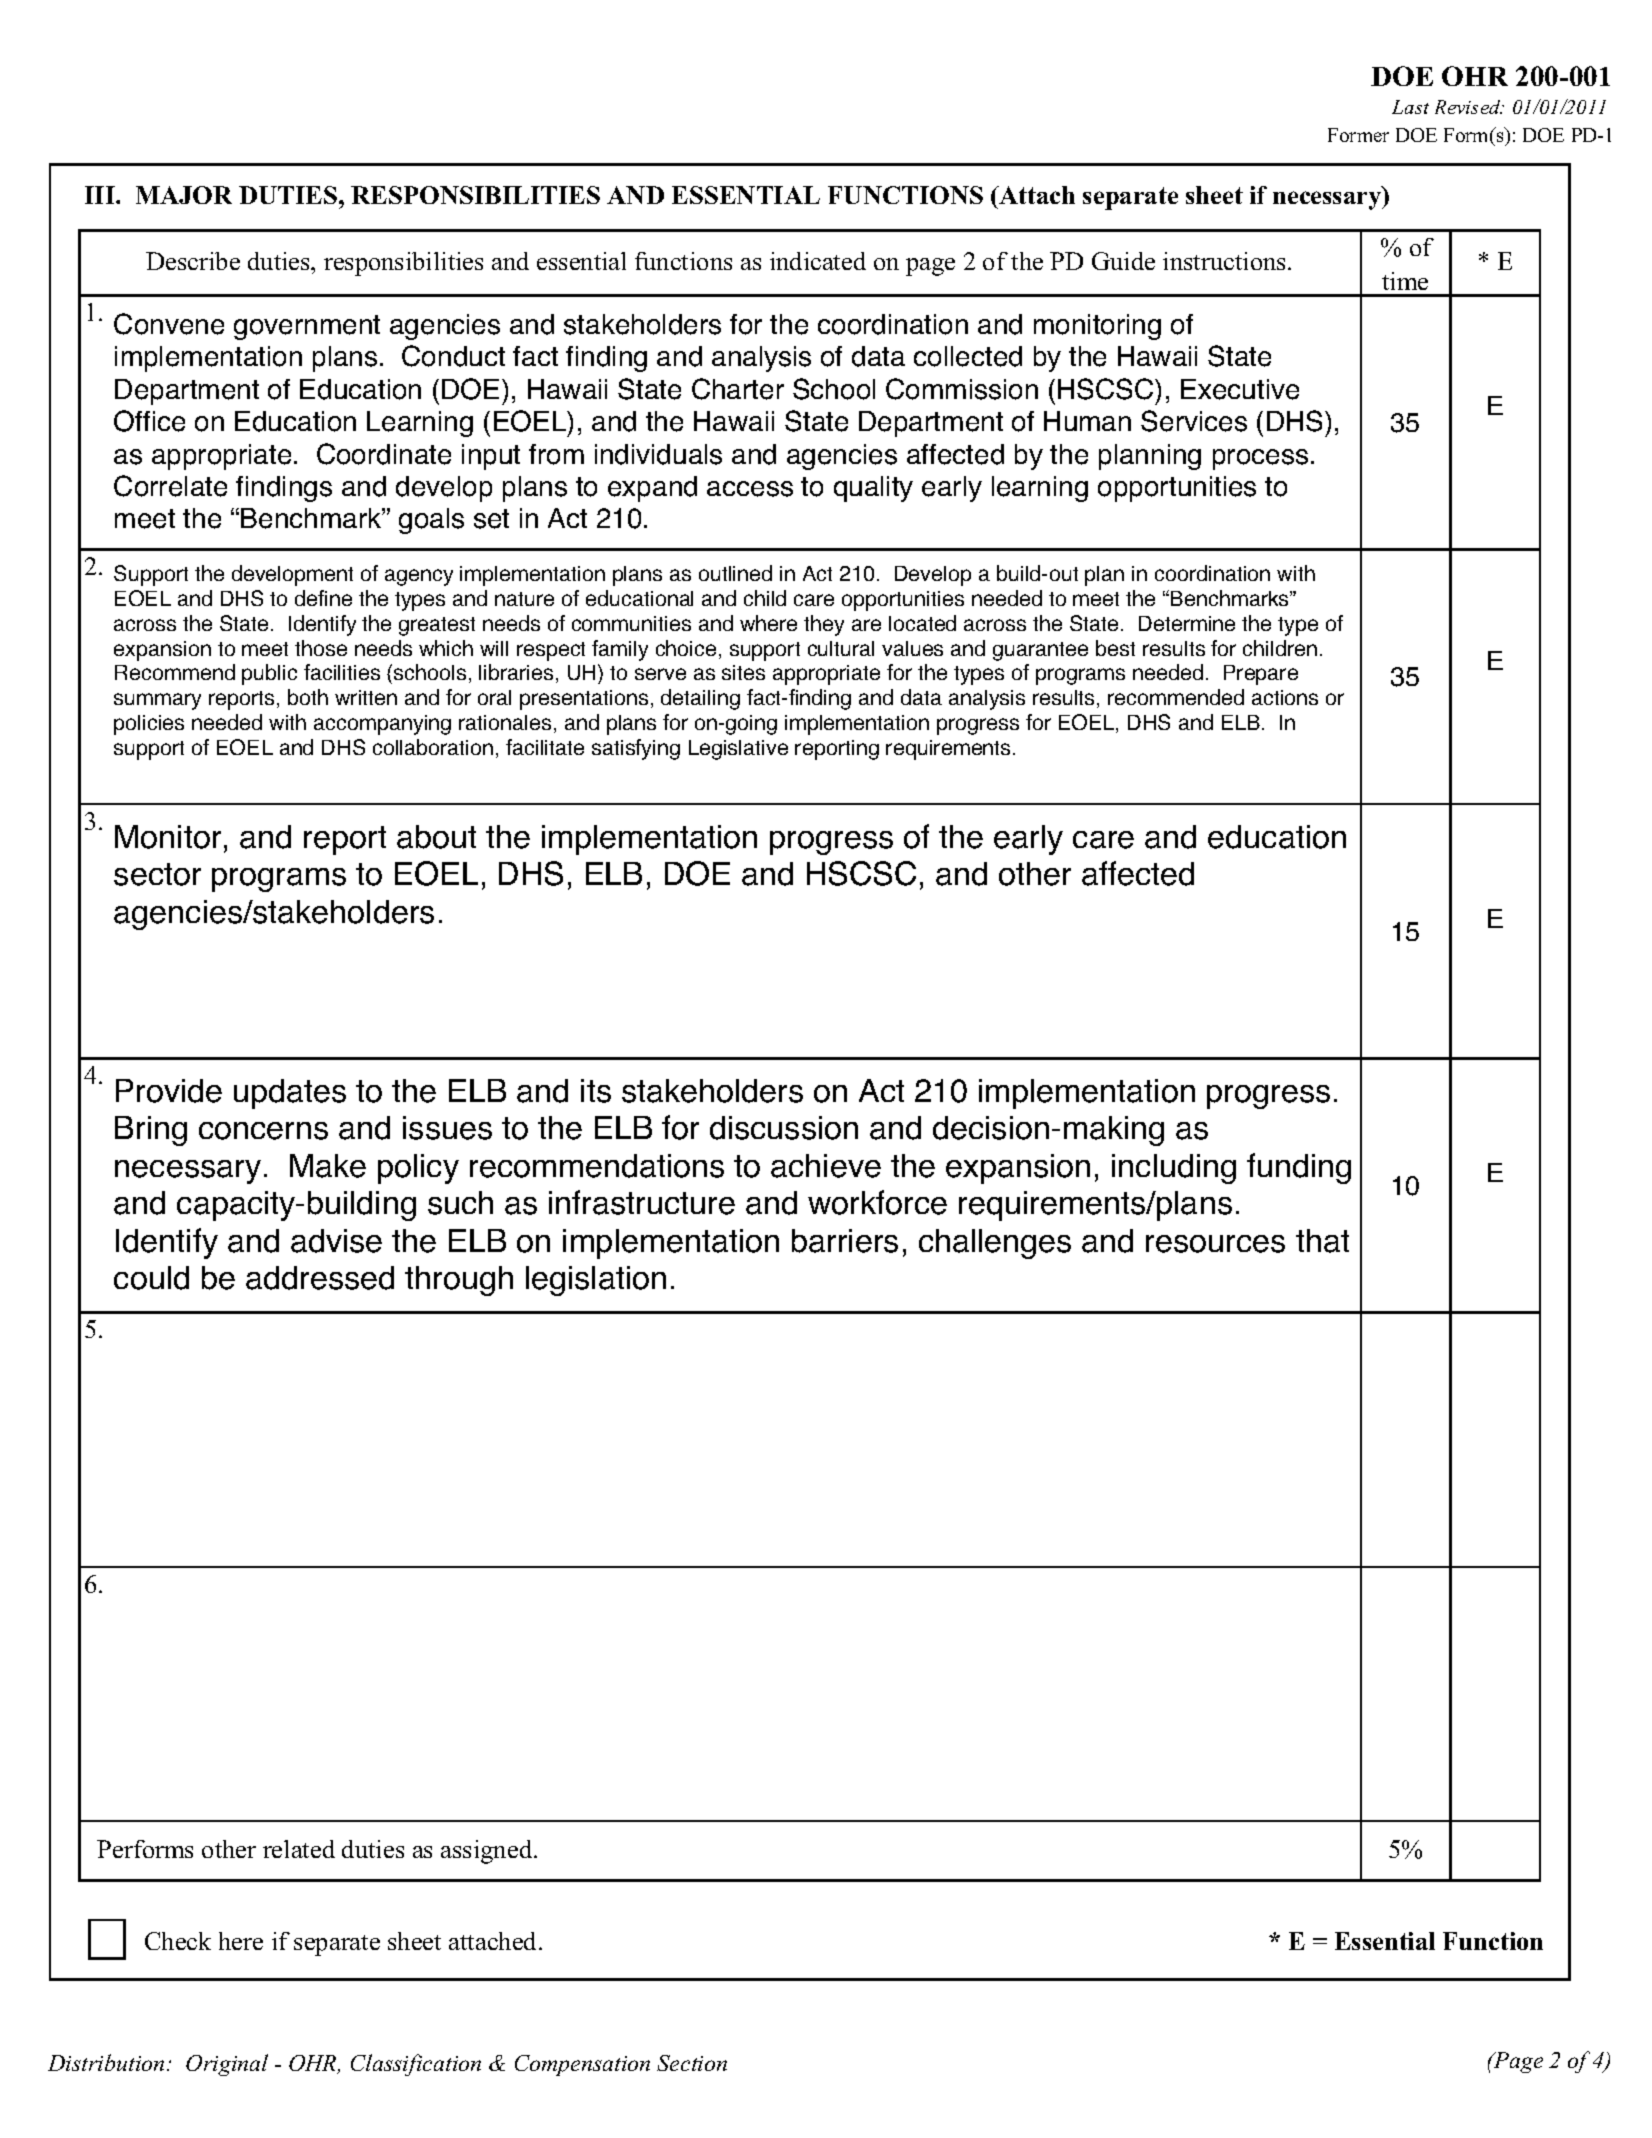  What do you see at coordinates (582, 2065) in the screenshot?
I see `Compensation` at bounding box center [582, 2065].
